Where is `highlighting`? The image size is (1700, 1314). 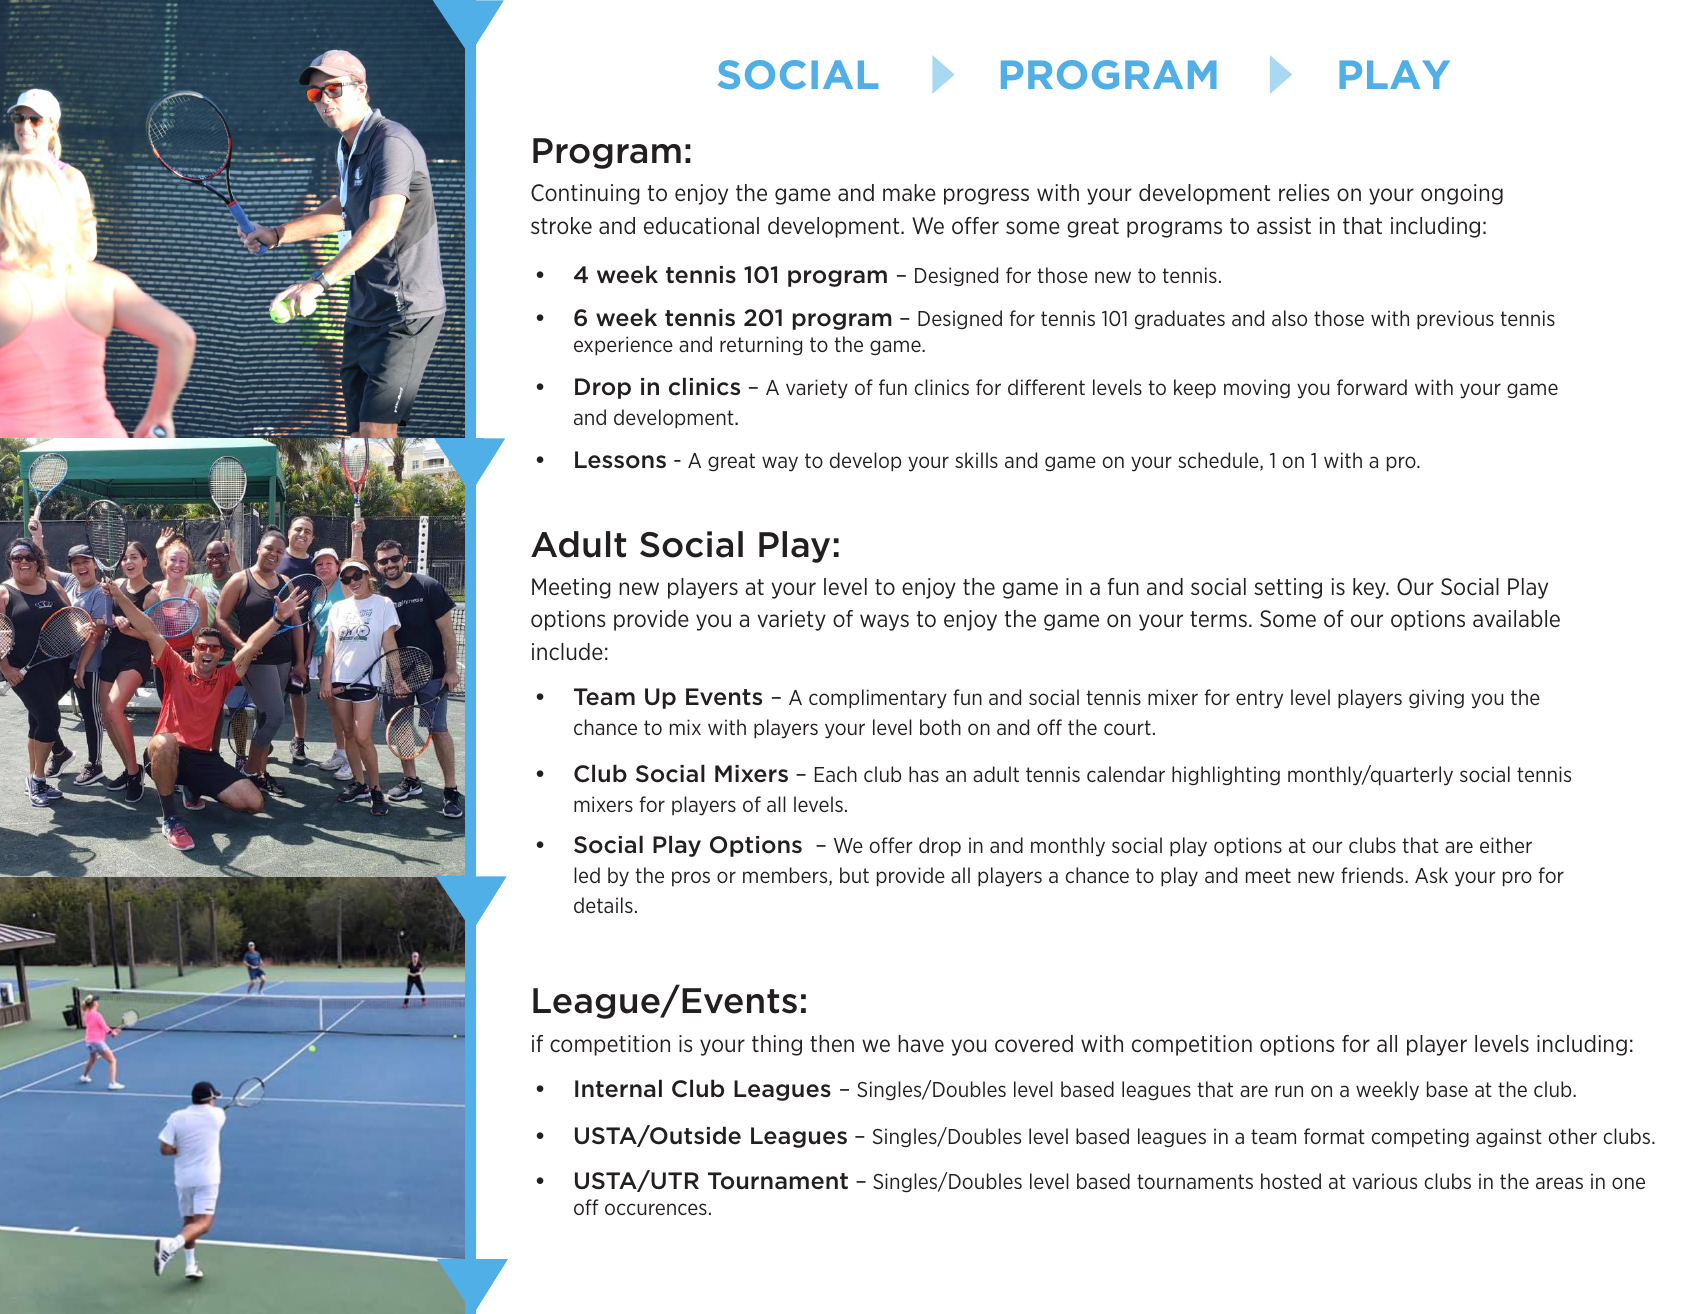
highlighting is located at coordinates (1226, 776).
